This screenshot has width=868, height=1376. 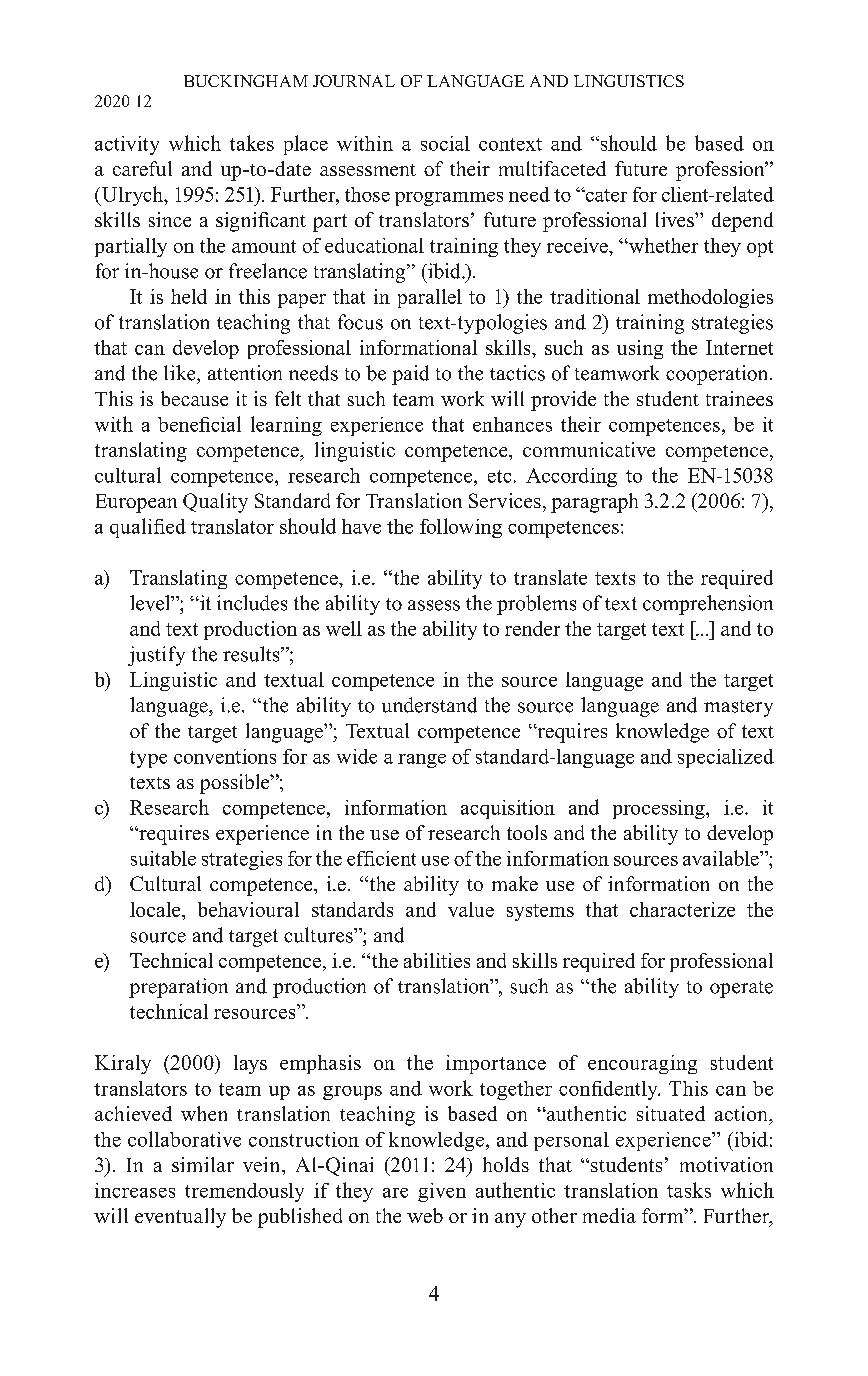 What do you see at coordinates (689, 1190) in the screenshot?
I see `tasks` at bounding box center [689, 1190].
